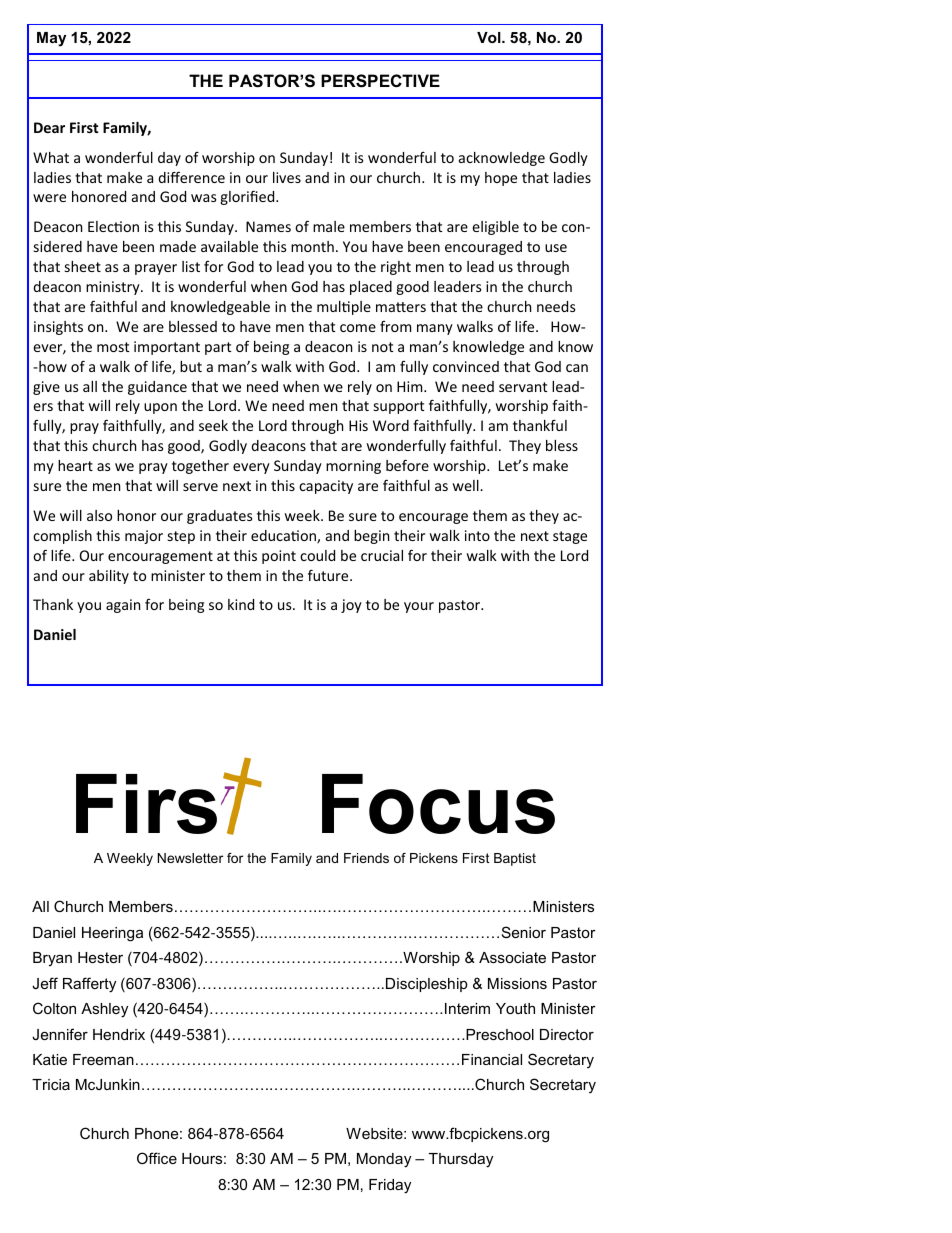 The height and width of the page is (1233, 952). What do you see at coordinates (380, 81) in the page?
I see `PERSPECTIVE` at bounding box center [380, 81].
